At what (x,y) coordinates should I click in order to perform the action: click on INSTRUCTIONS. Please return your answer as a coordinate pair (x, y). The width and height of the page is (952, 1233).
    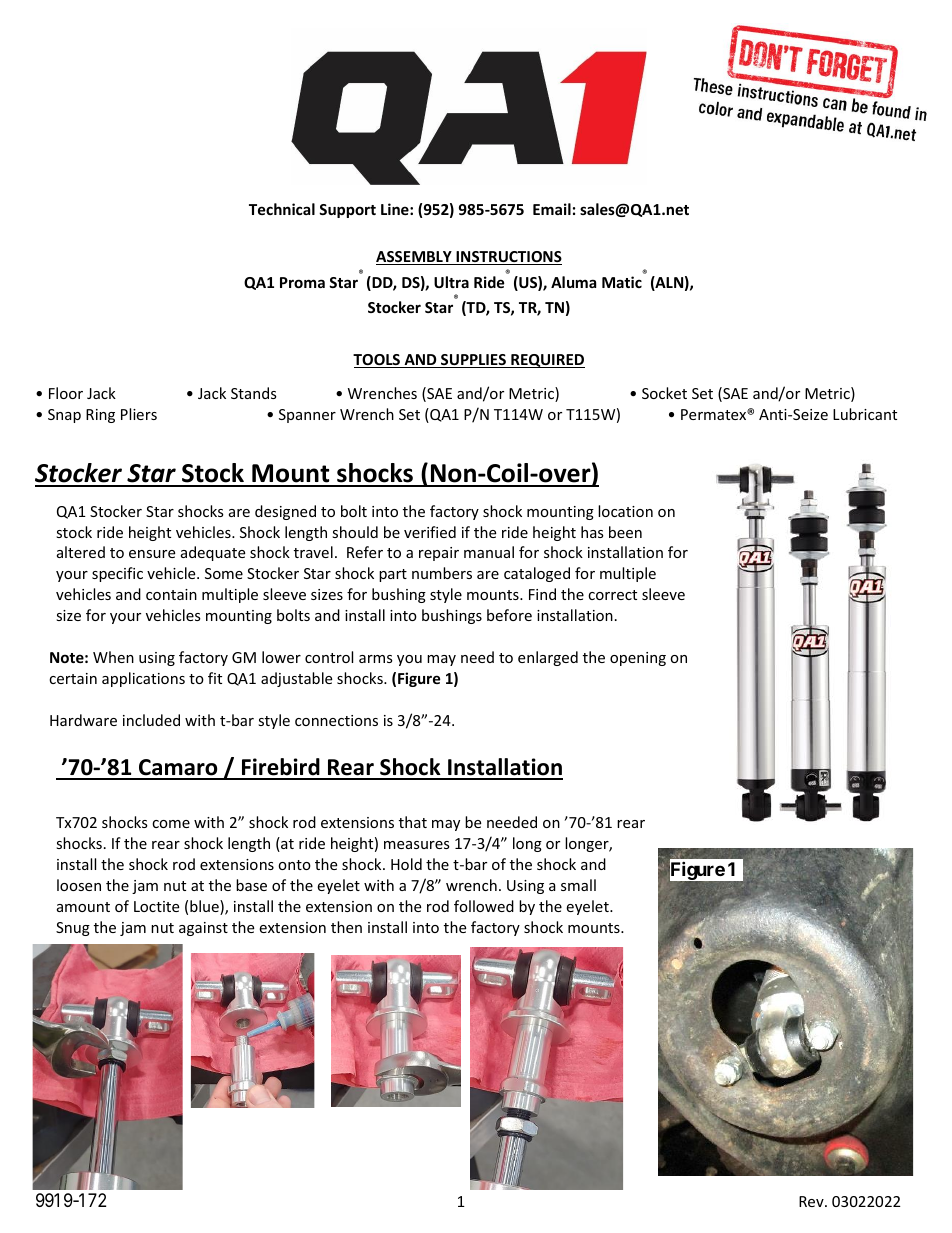
    Looking at the image, I should click on (508, 258).
